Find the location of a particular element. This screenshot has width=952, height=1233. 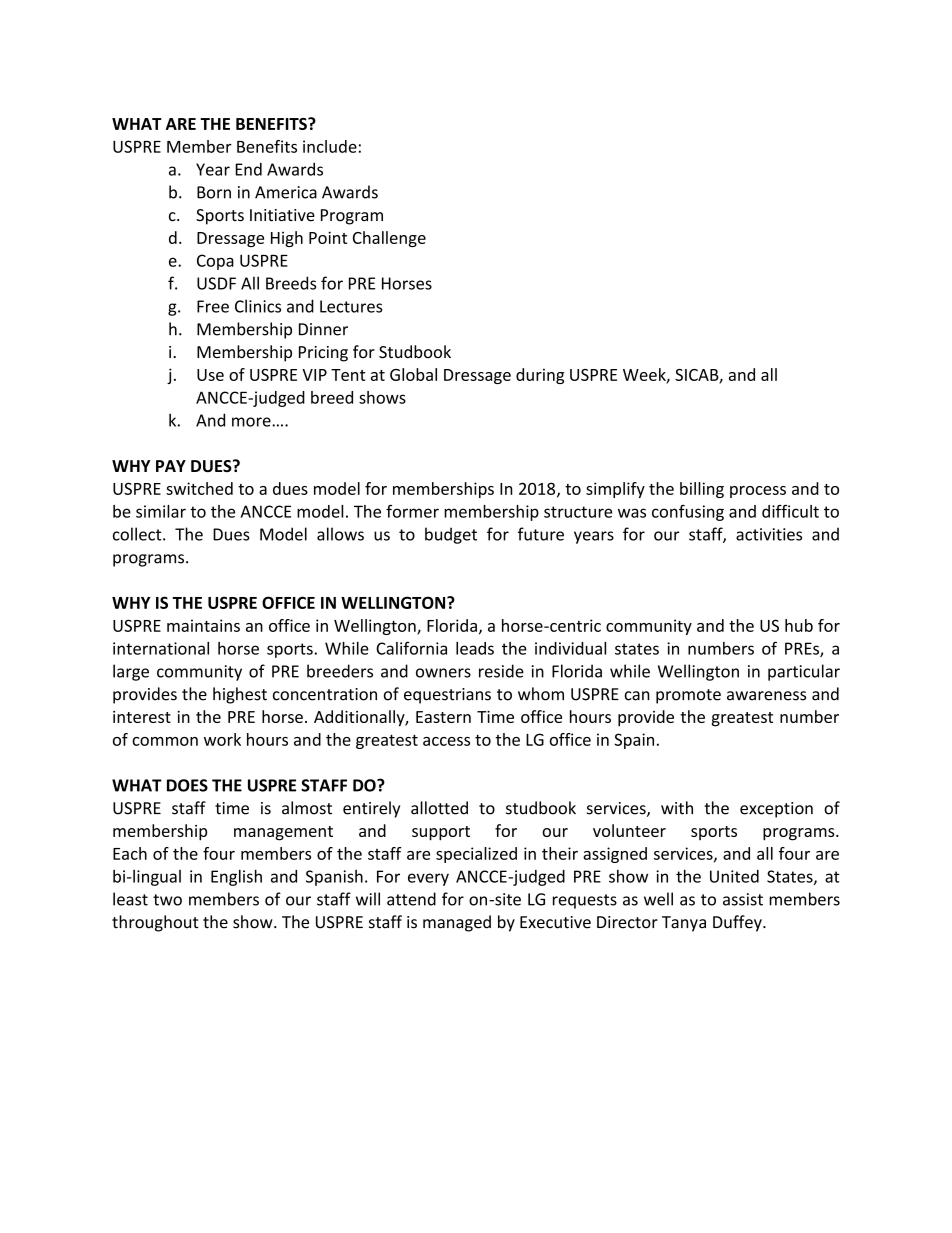

two is located at coordinates (167, 900).
